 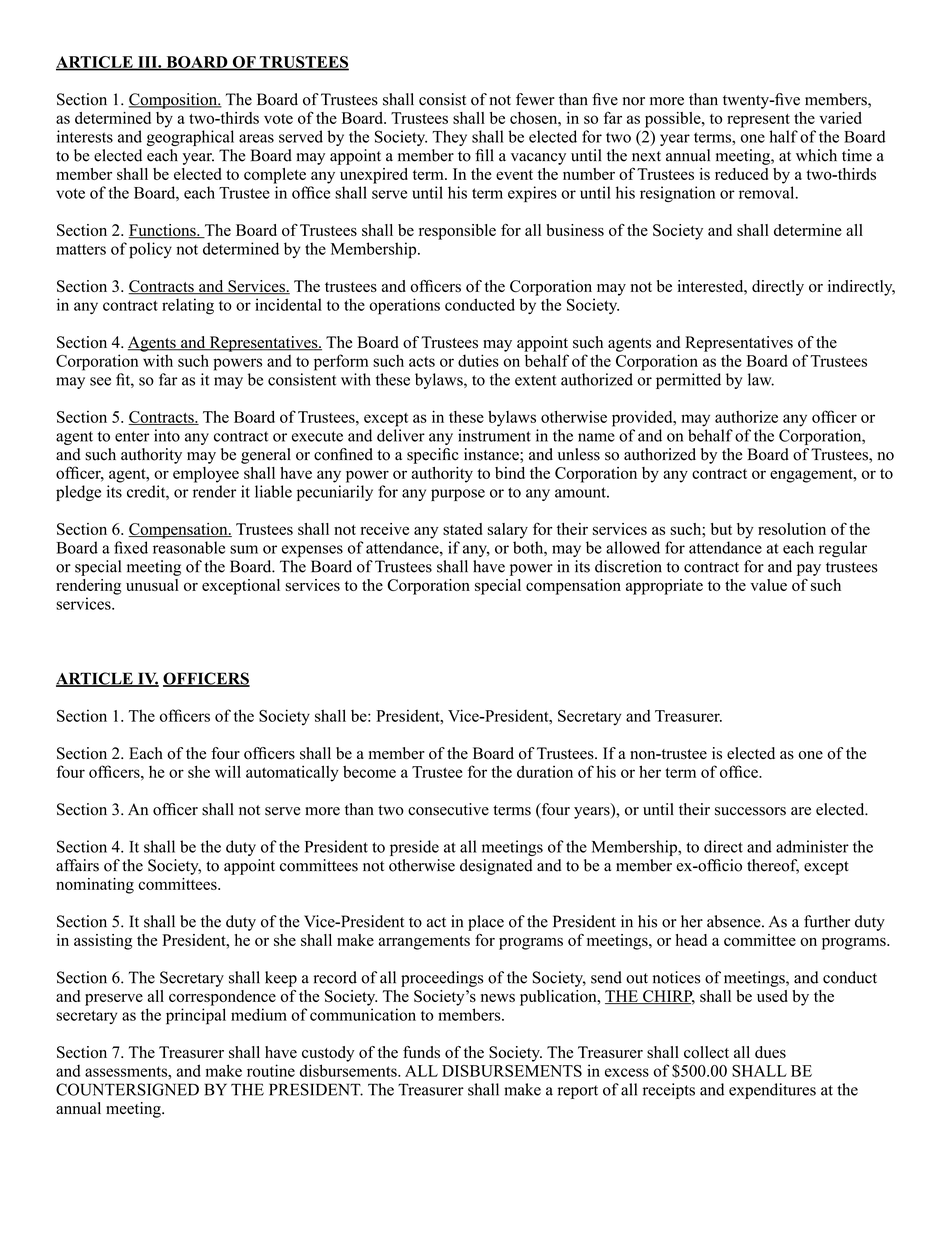 What do you see at coordinates (816, 155) in the image?
I see `which` at bounding box center [816, 155].
